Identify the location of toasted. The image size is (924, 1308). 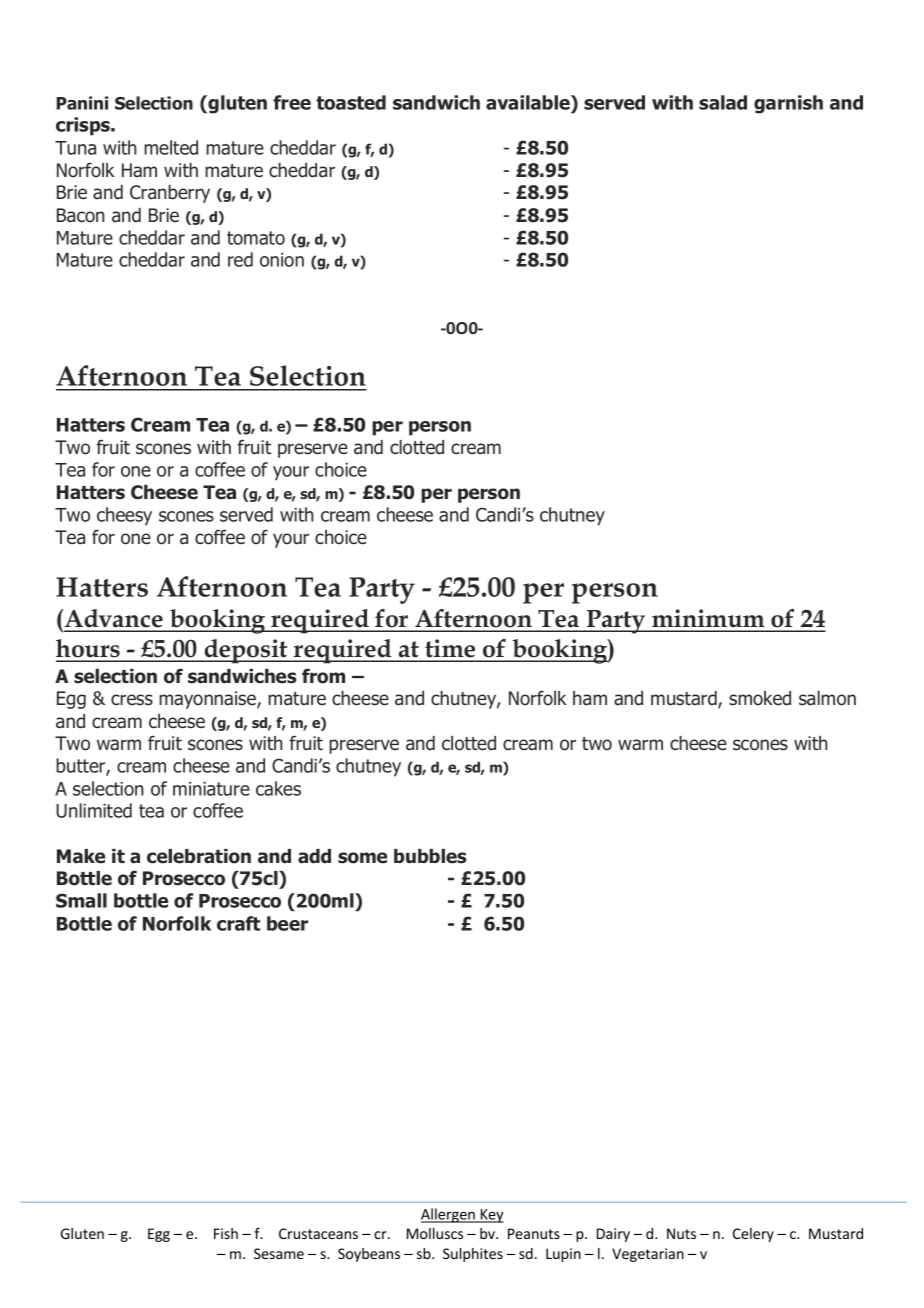
(351, 102).
